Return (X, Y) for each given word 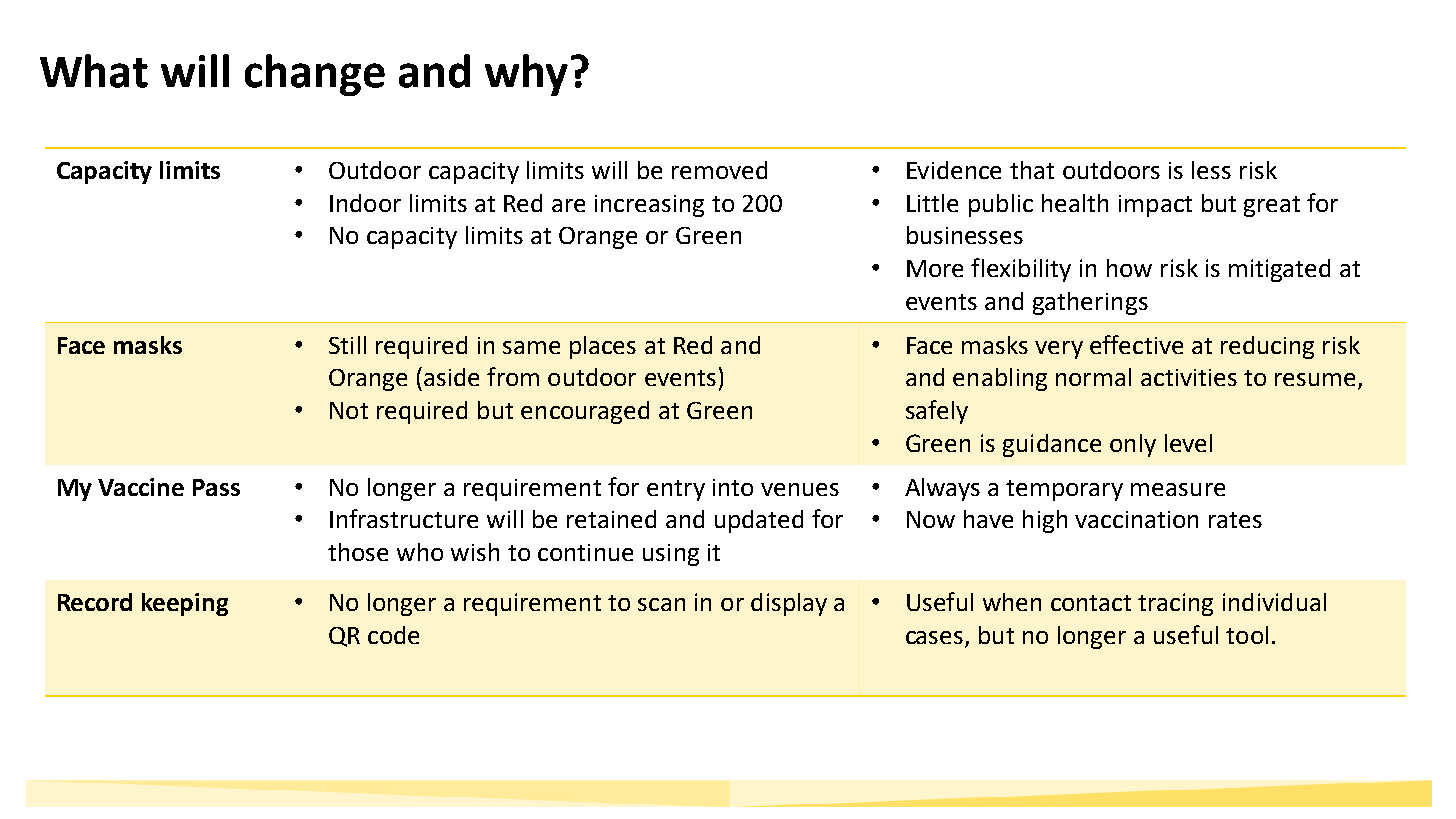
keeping (185, 604)
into (733, 487)
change (315, 75)
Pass (216, 487)
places (603, 347)
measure (1178, 489)
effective (1136, 344)
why (526, 75)
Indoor (365, 203)
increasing (649, 206)
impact (1155, 206)
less (1211, 170)
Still (347, 345)
